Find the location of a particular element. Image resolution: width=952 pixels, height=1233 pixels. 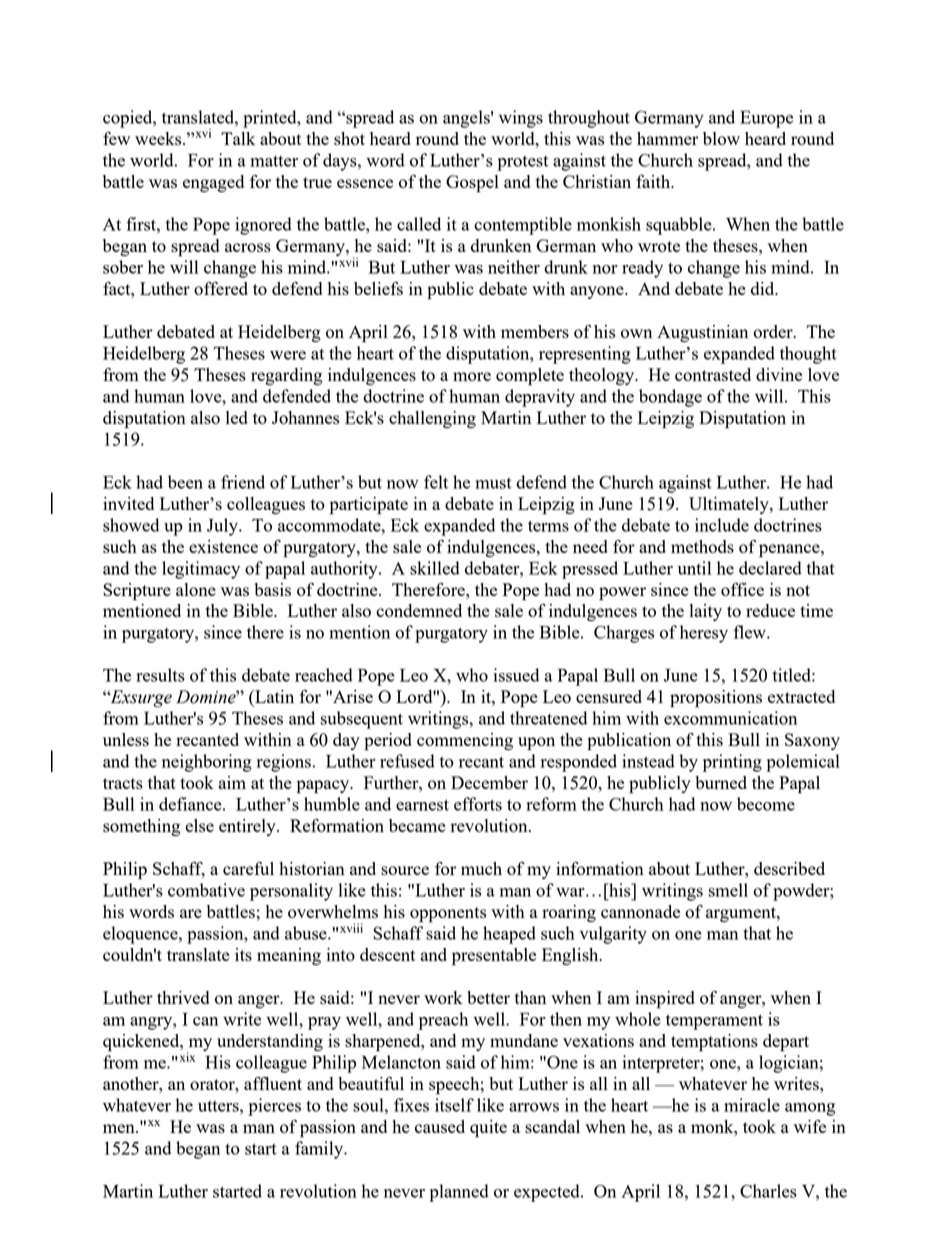

more is located at coordinates (472, 376).
